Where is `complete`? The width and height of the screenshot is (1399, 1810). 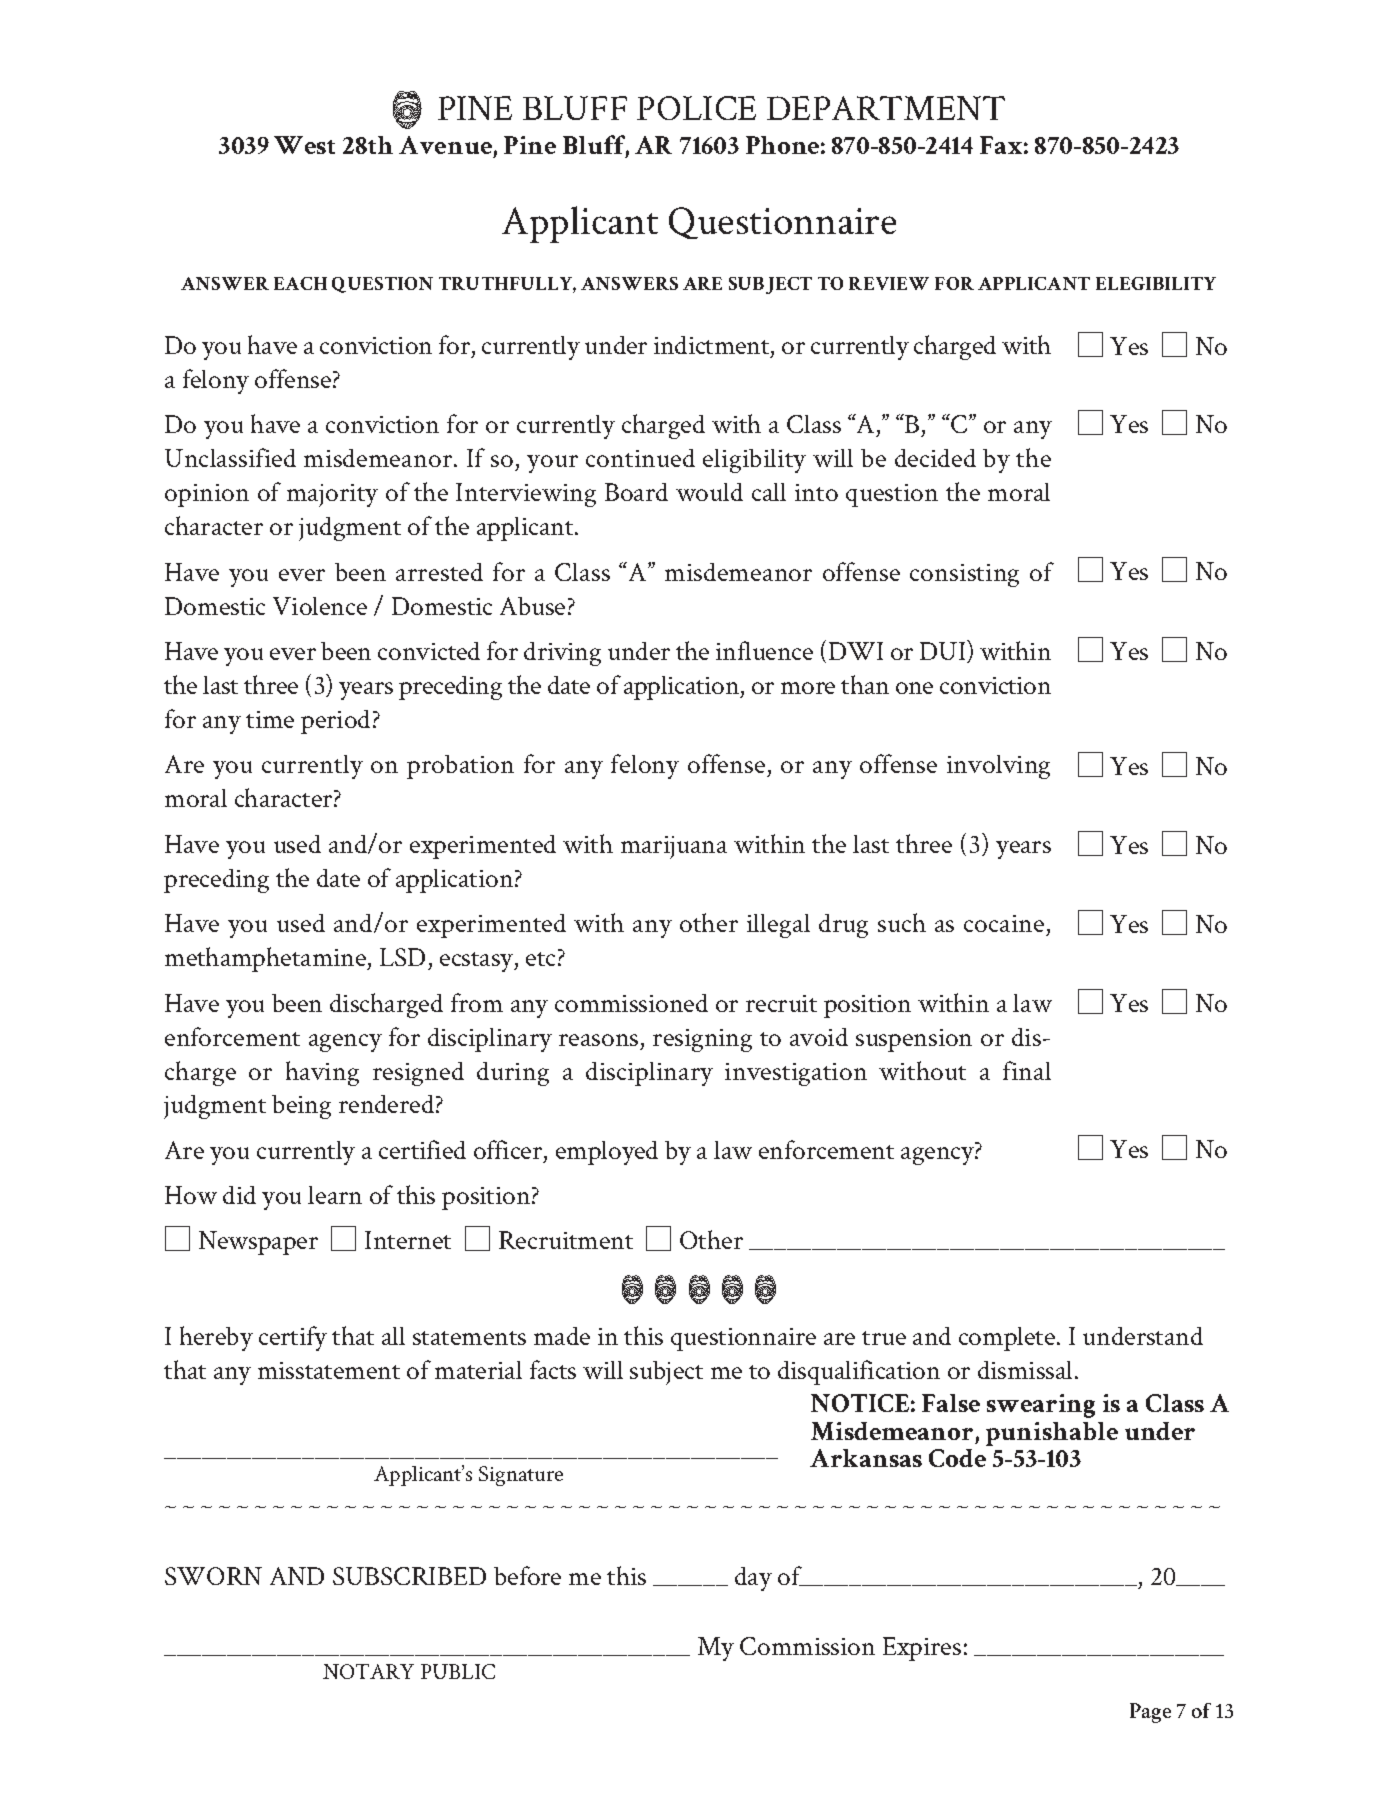 complete is located at coordinates (1008, 1339).
